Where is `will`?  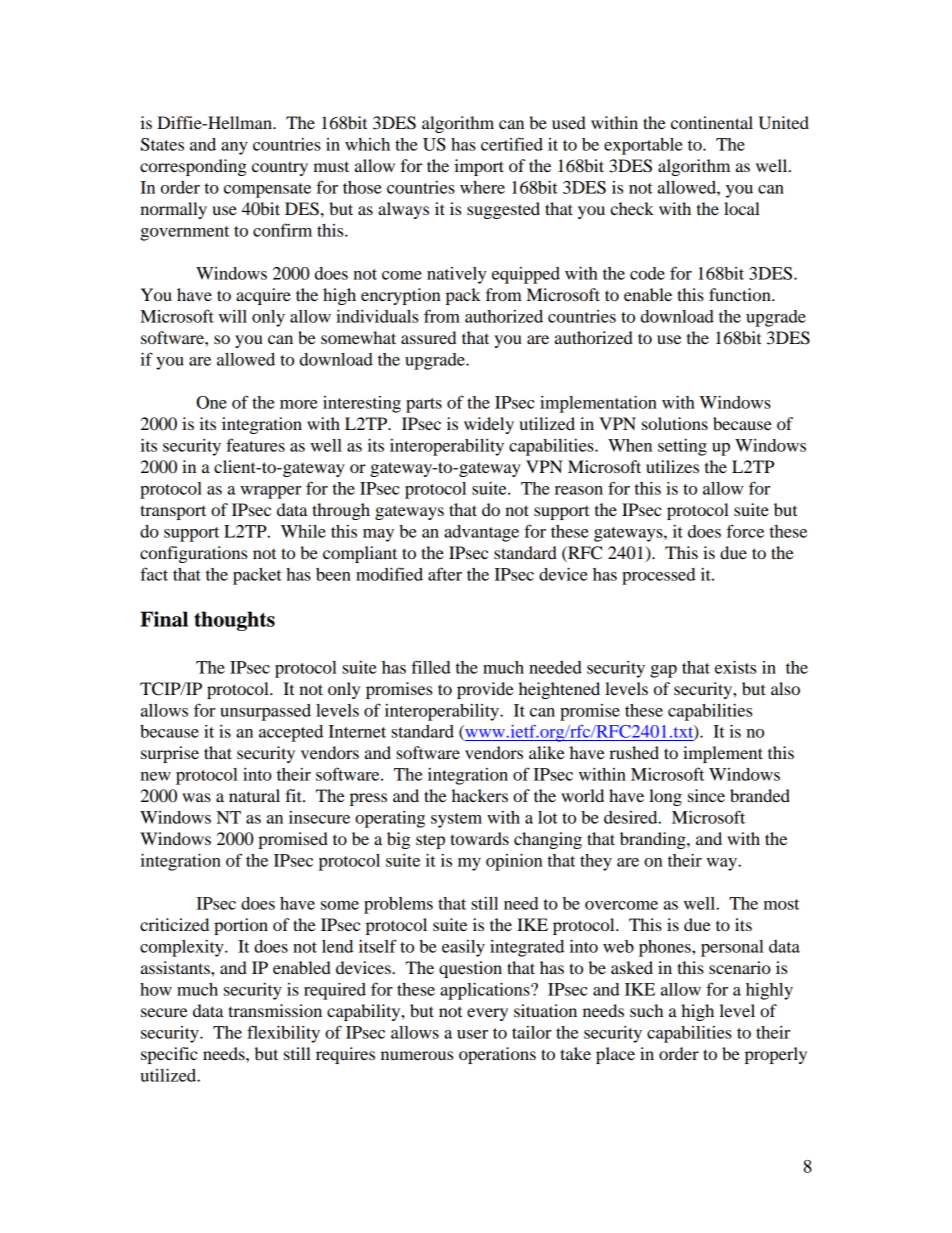 will is located at coordinates (233, 316).
